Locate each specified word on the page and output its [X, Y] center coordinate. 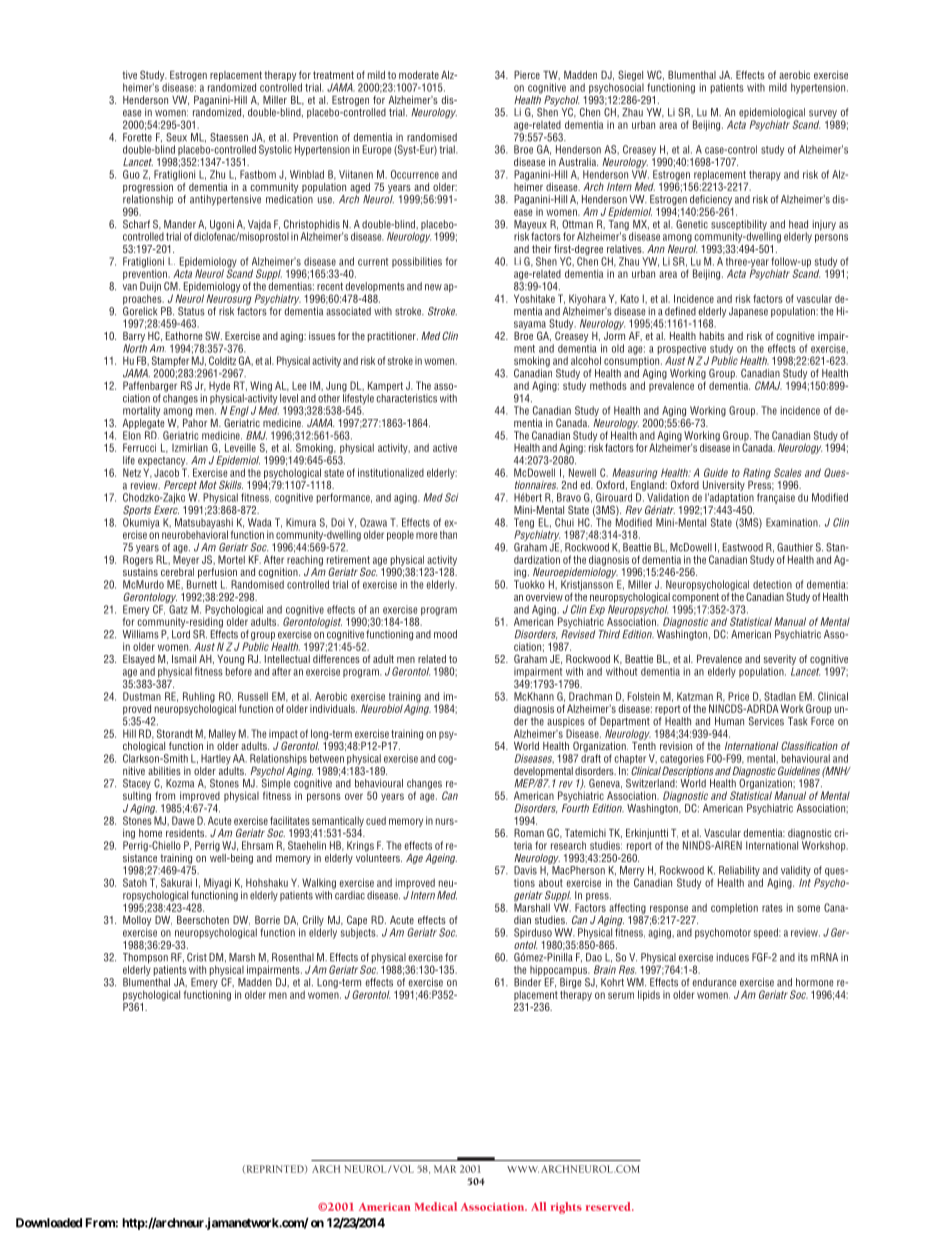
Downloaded [49, 1223]
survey [824, 115]
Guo [131, 174]
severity [778, 661]
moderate [419, 75]
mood [445, 634]
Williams [141, 634]
